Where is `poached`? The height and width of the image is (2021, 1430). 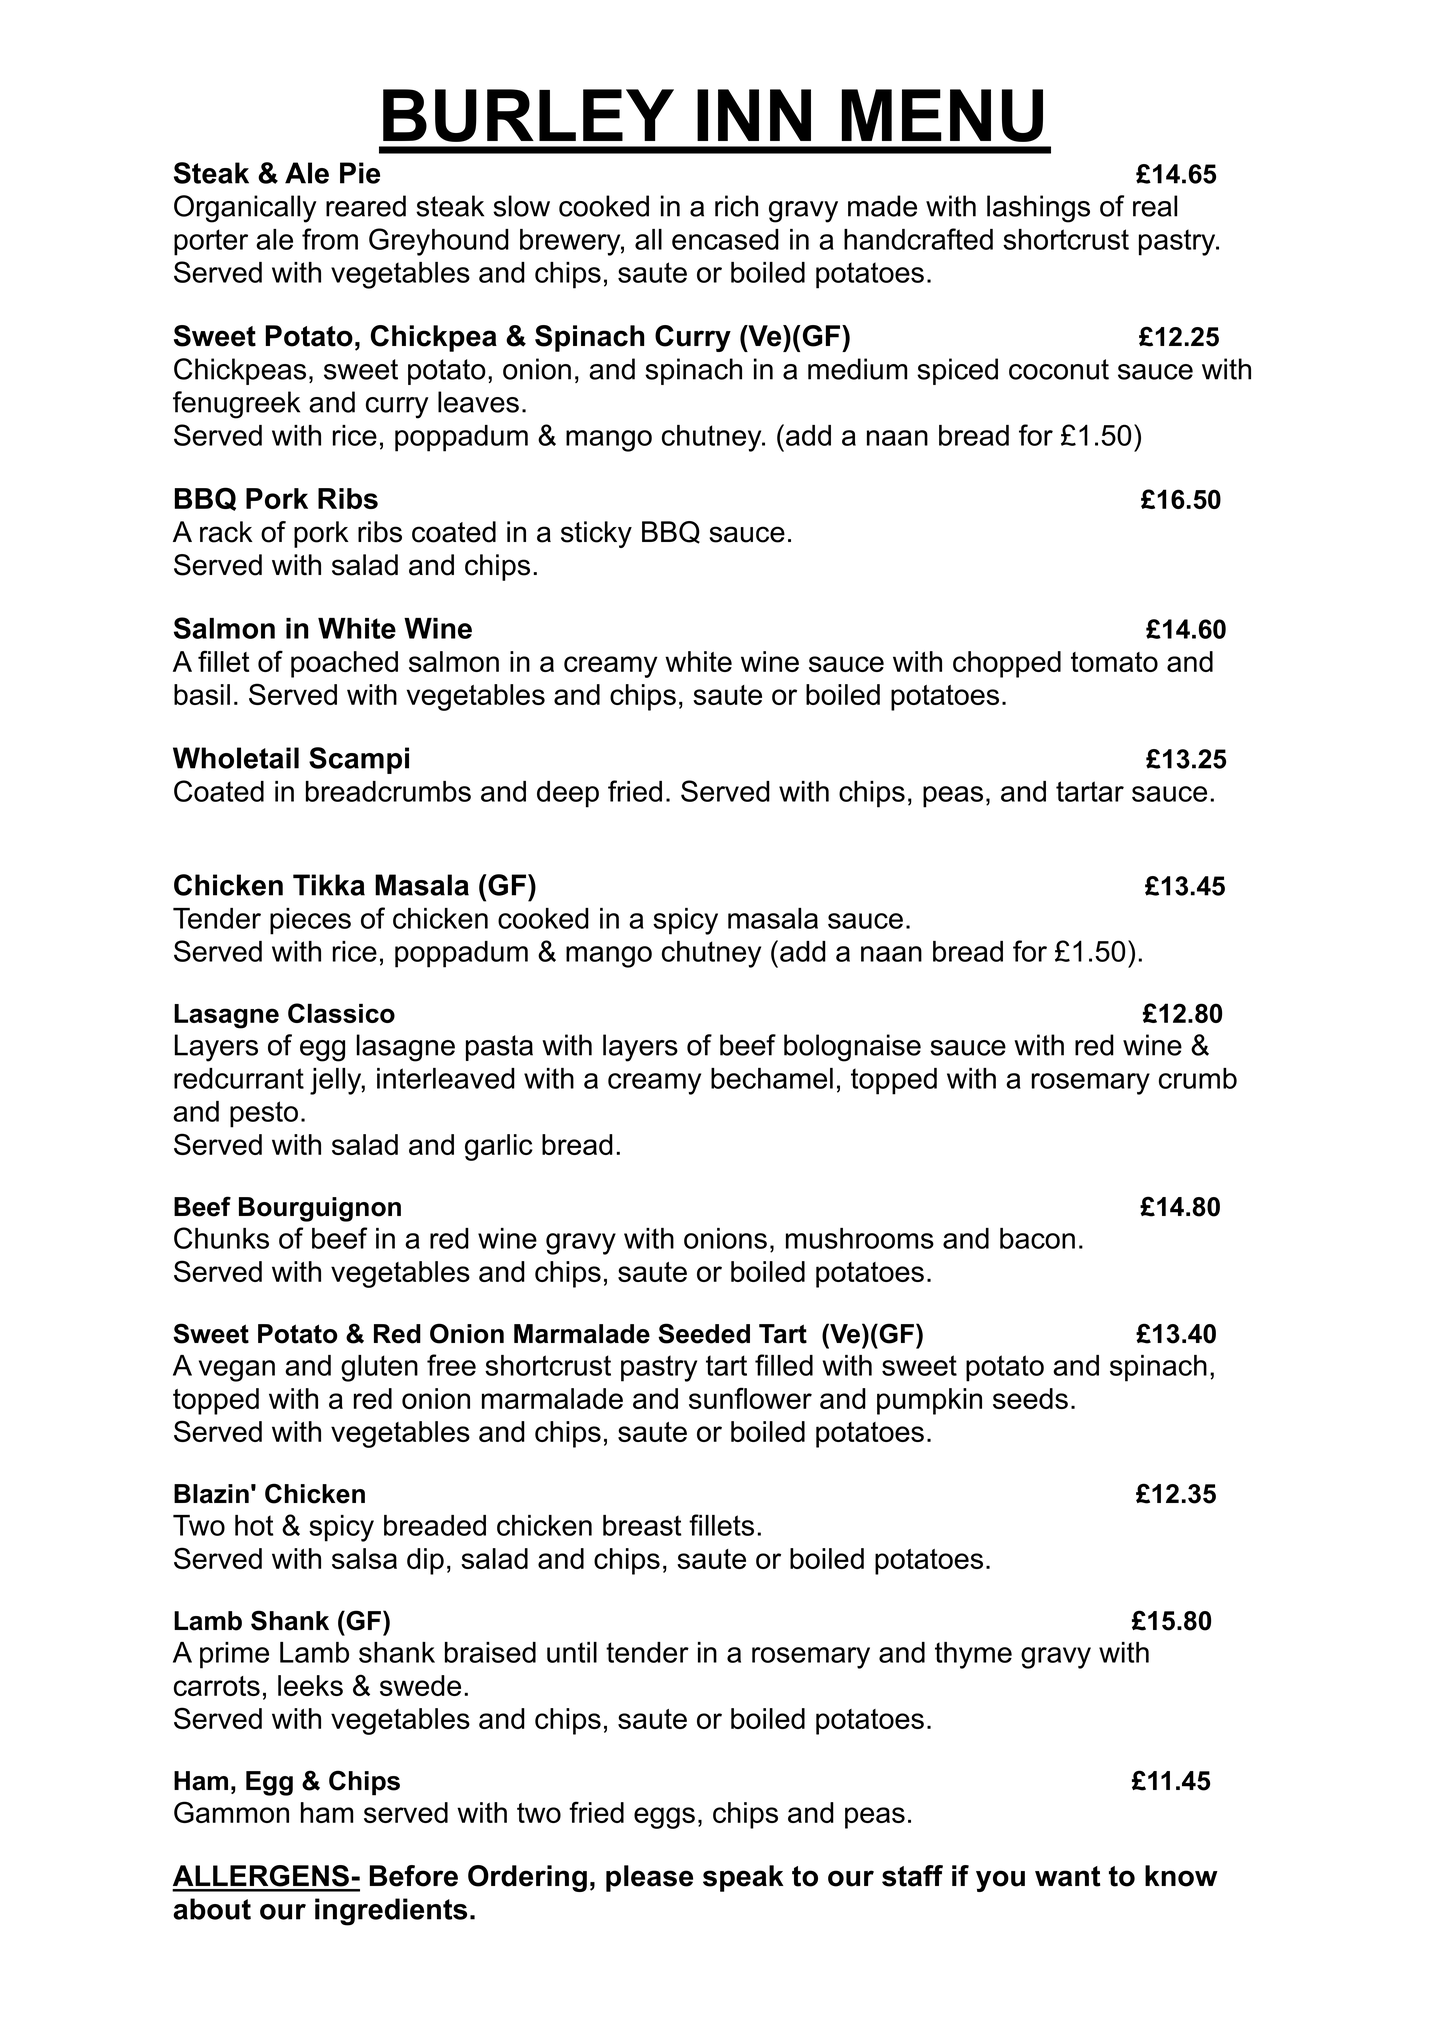 poached is located at coordinates (344, 664).
